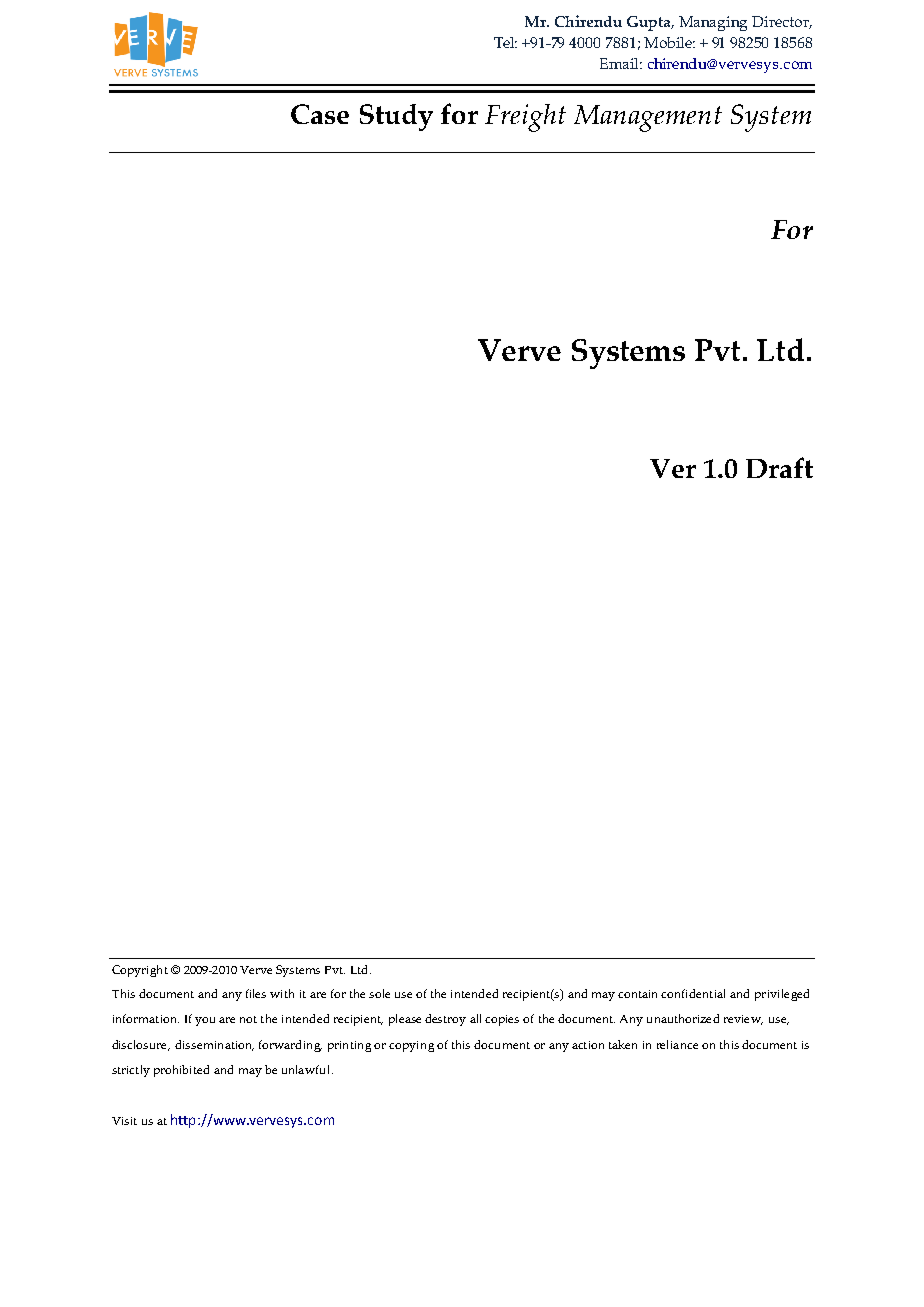  What do you see at coordinates (411, 1046) in the page?
I see `copying` at bounding box center [411, 1046].
